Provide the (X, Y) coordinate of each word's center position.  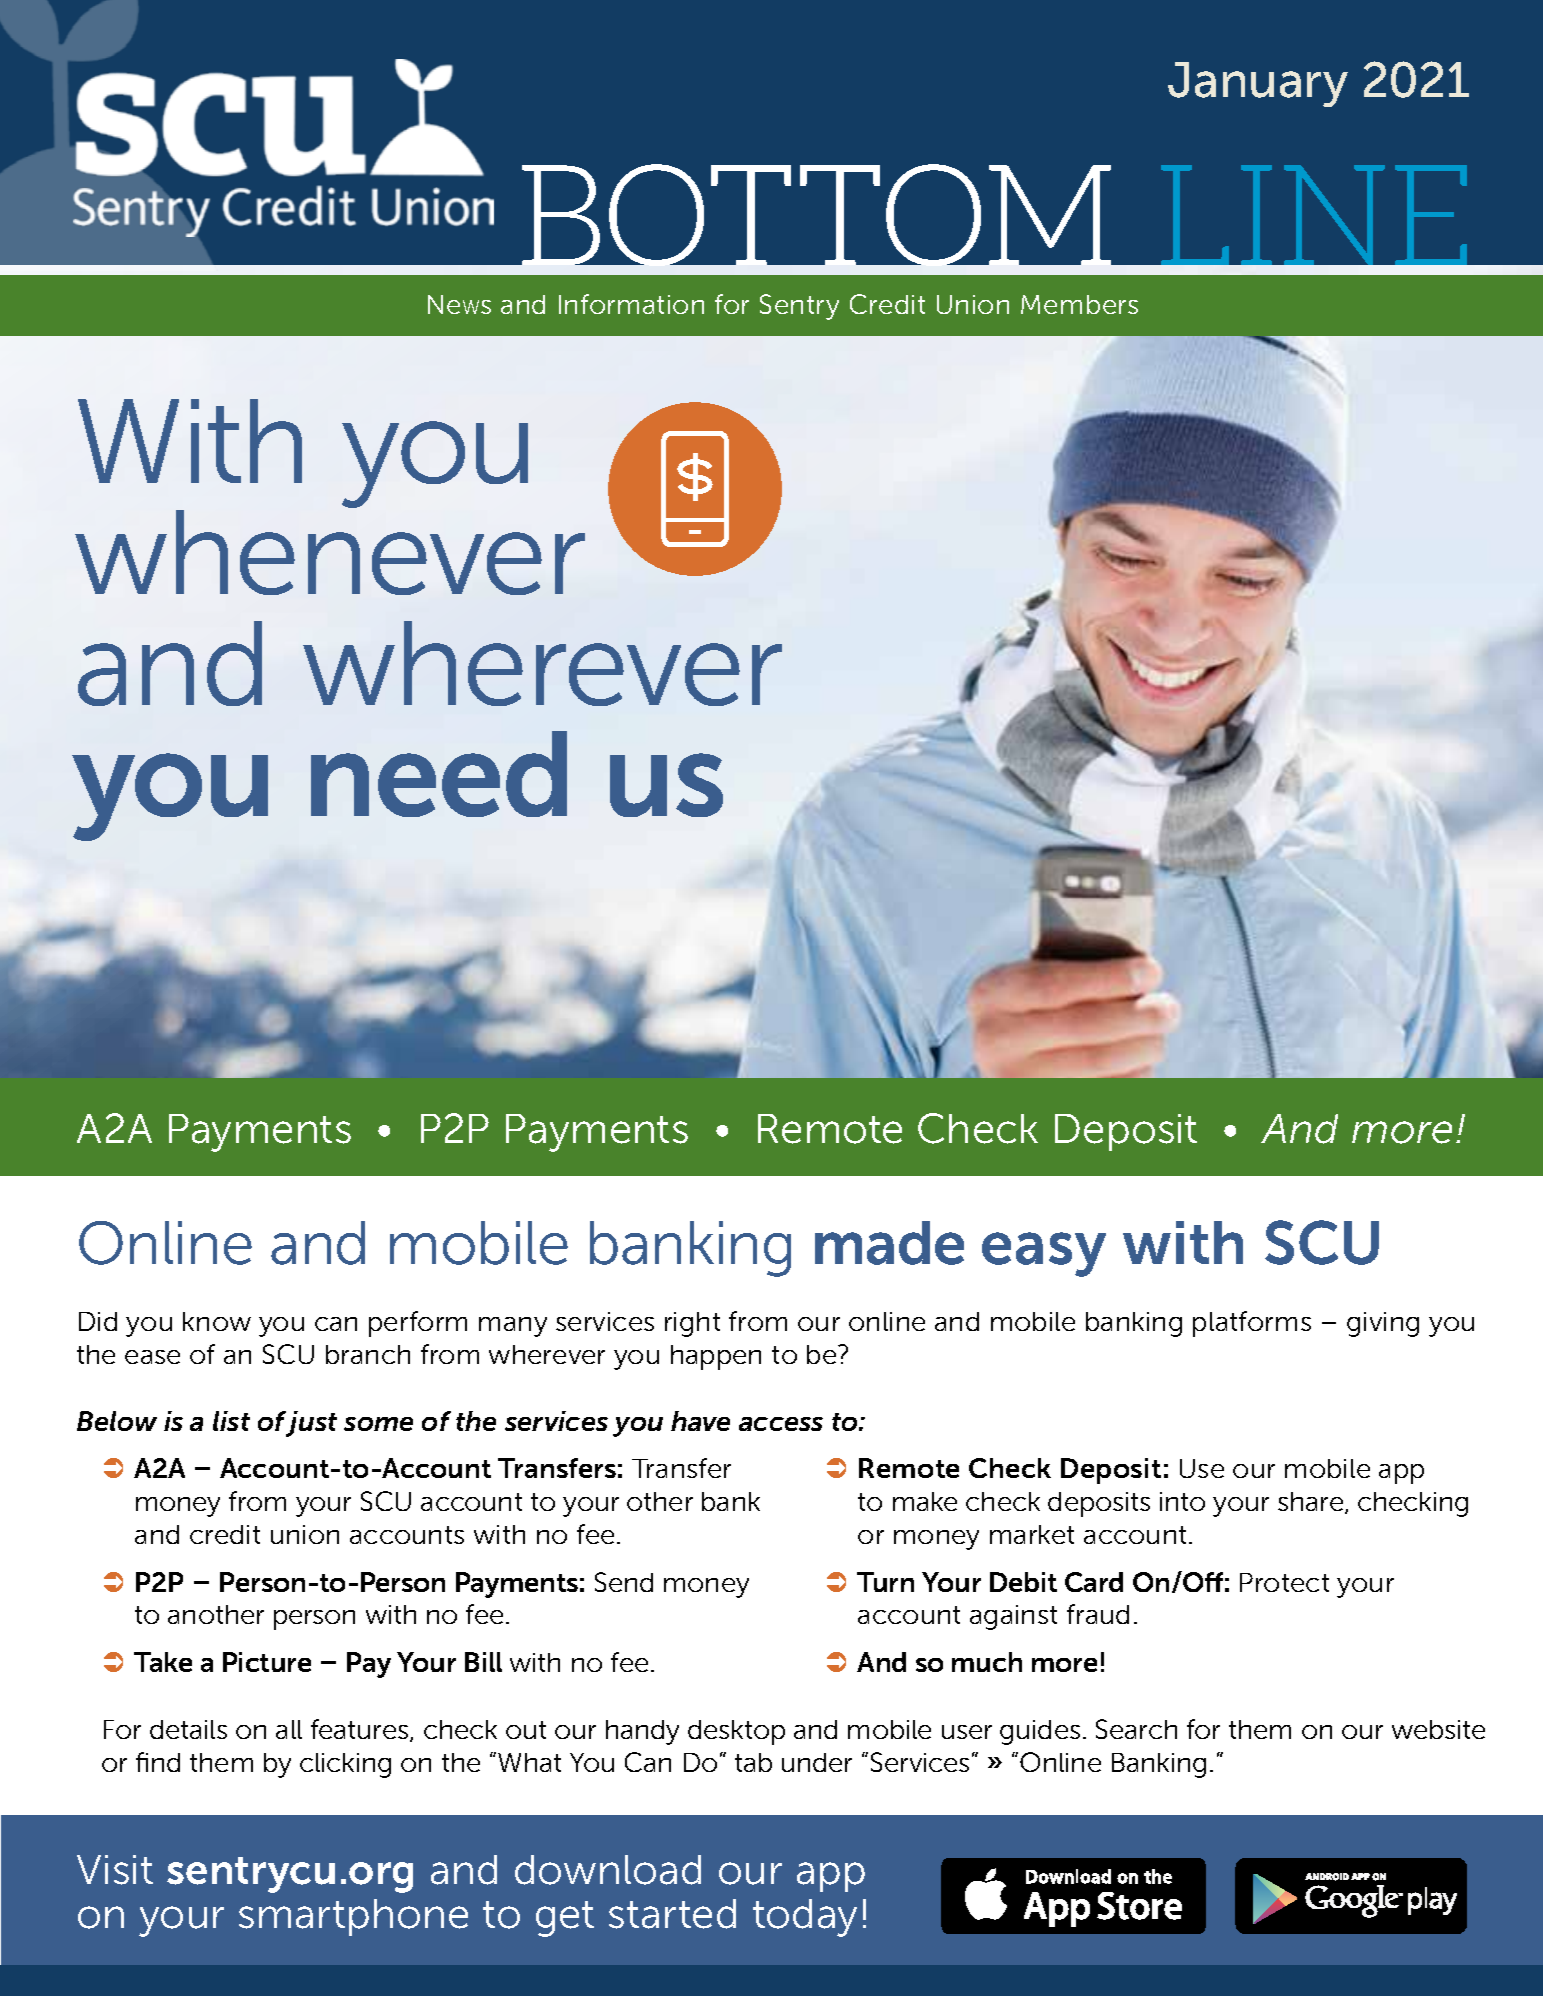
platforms (1252, 1324)
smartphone (353, 1917)
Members (1079, 304)
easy (1044, 1254)
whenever (330, 552)
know (217, 1321)
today (805, 1918)
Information (631, 304)
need (439, 774)
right (692, 1324)
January (1258, 84)
